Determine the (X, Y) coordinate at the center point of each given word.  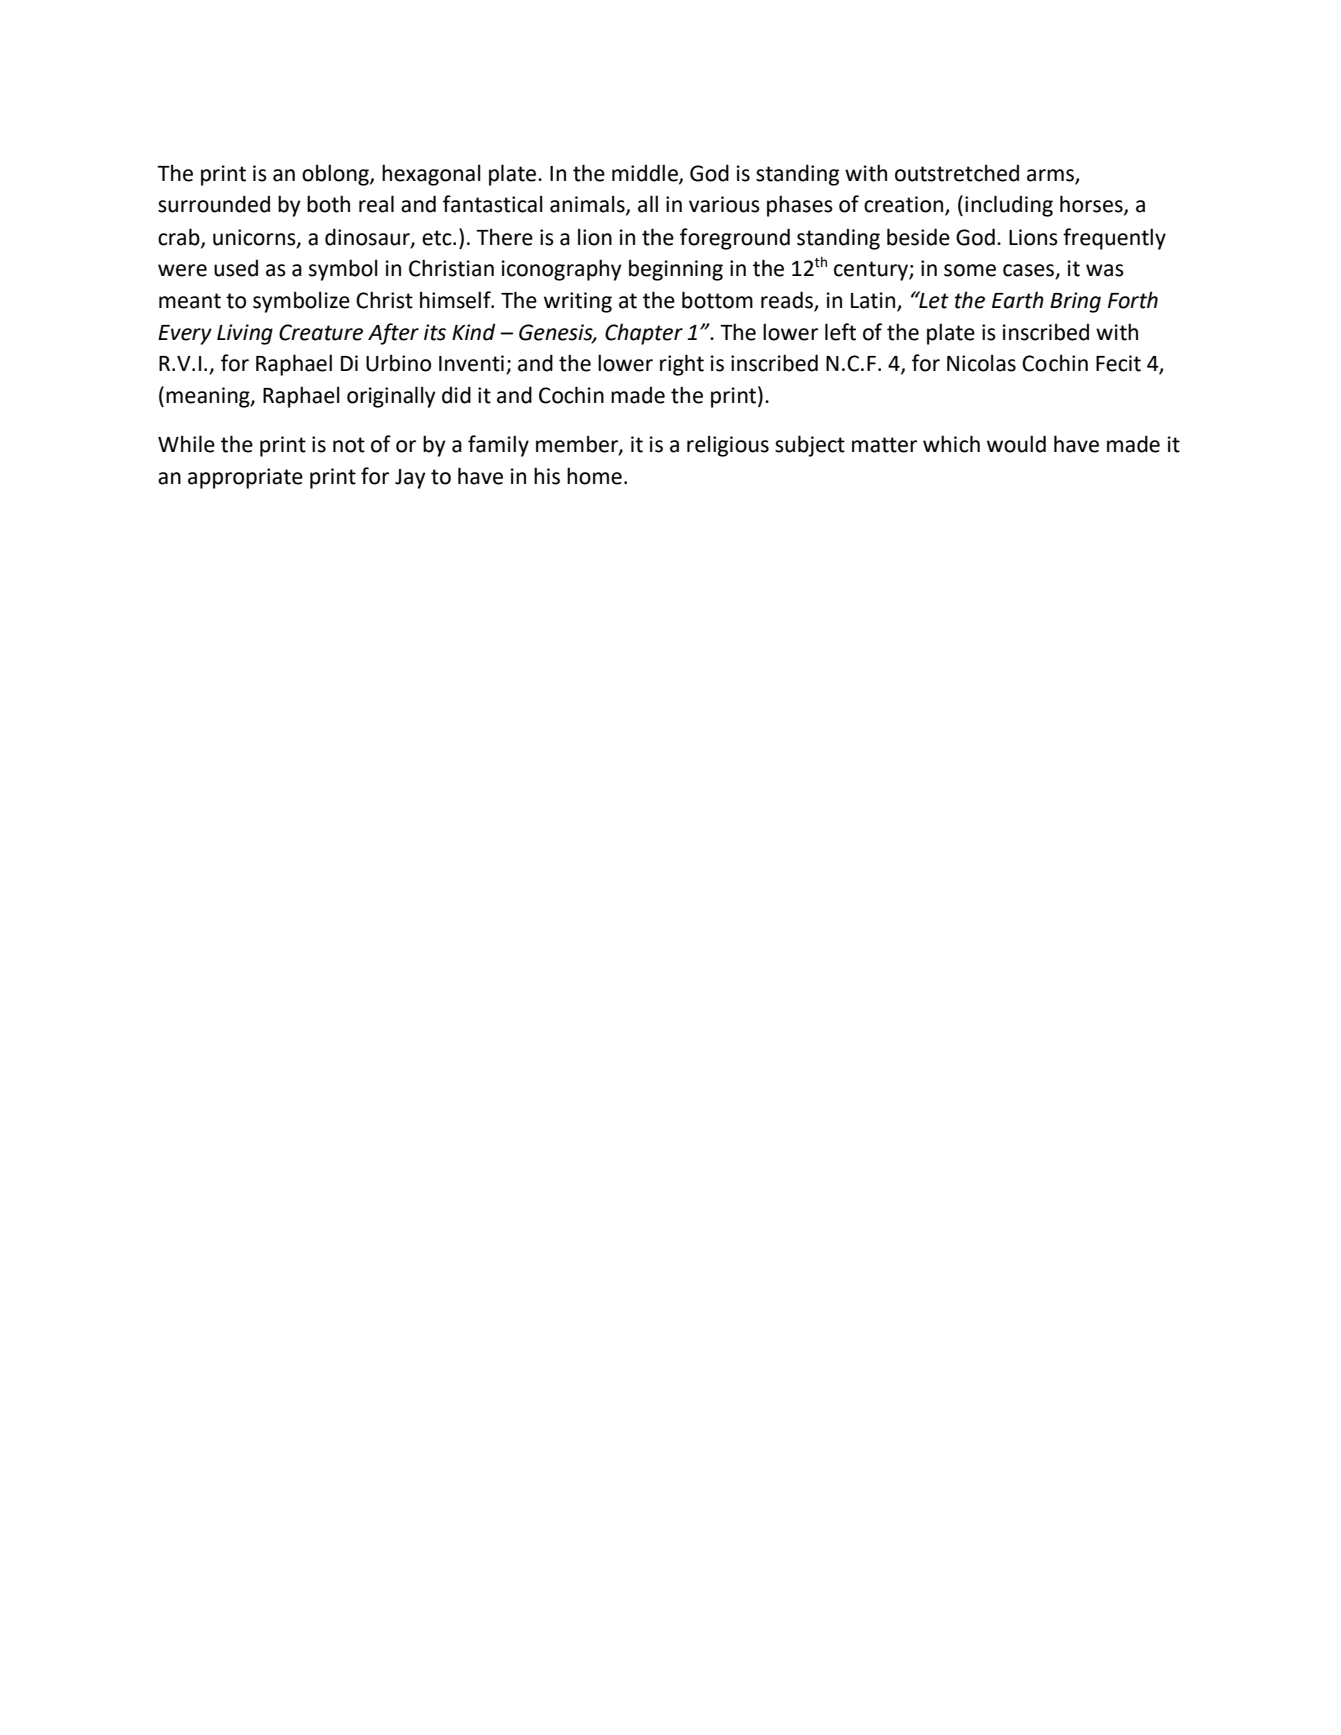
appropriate (245, 478)
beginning (676, 270)
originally (391, 397)
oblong (336, 175)
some (970, 270)
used (236, 268)
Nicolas (981, 363)
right (682, 365)
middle (646, 174)
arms (1051, 176)
